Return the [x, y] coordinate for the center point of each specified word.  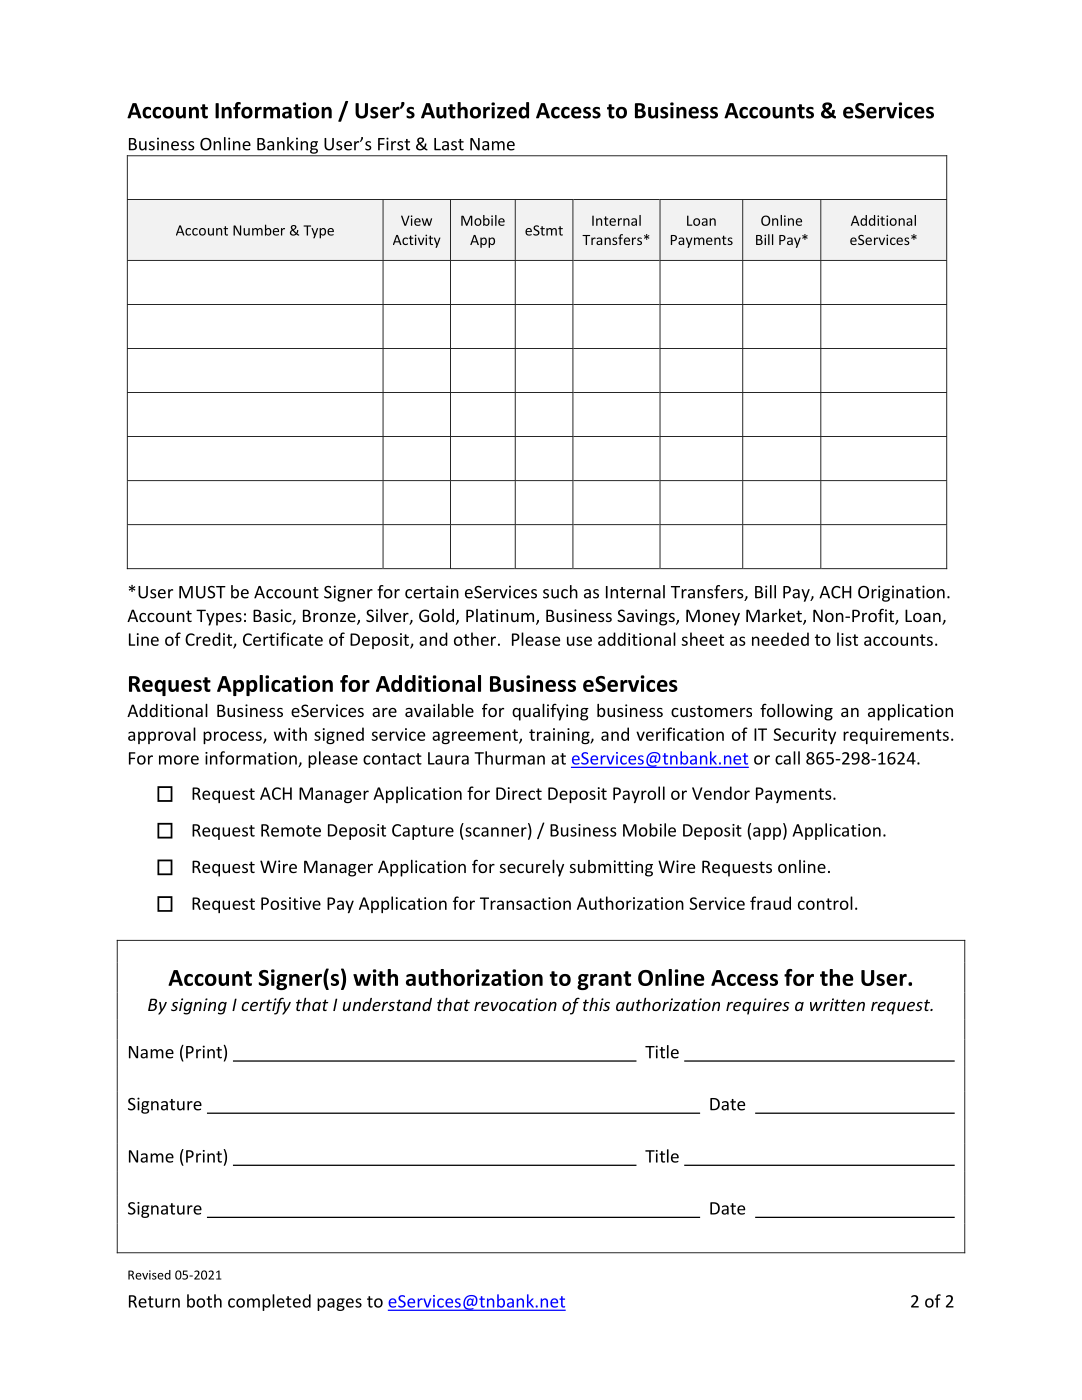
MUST [202, 592]
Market [775, 617]
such [560, 592]
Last [449, 144]
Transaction [525, 903]
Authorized [475, 110]
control [825, 903]
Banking [287, 146]
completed [269, 1302]
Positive [291, 903]
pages [339, 1304]
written [837, 1004]
